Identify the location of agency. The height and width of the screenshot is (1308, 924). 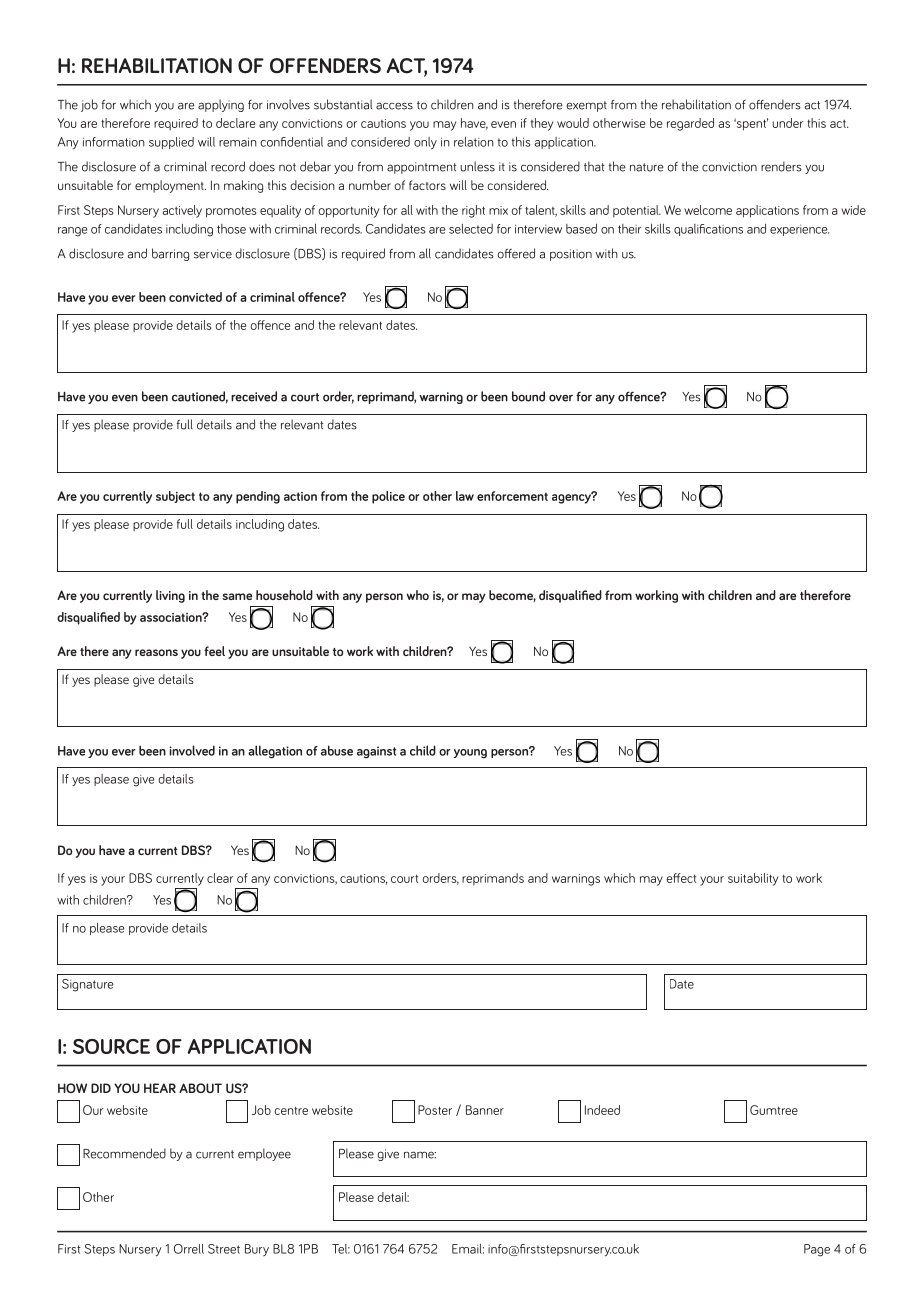
(572, 498).
